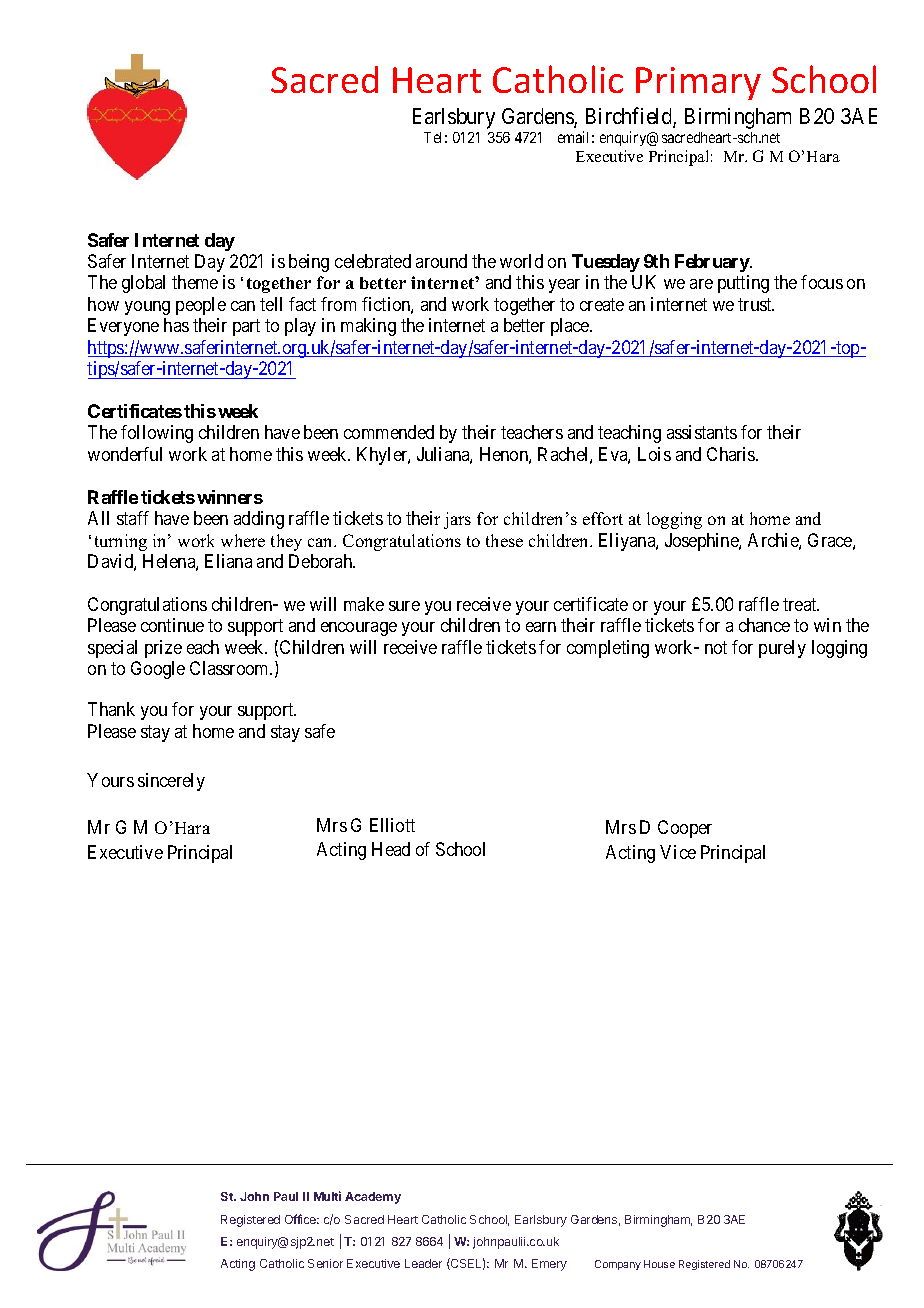 The image size is (924, 1308). I want to click on Vice, so click(678, 852).
